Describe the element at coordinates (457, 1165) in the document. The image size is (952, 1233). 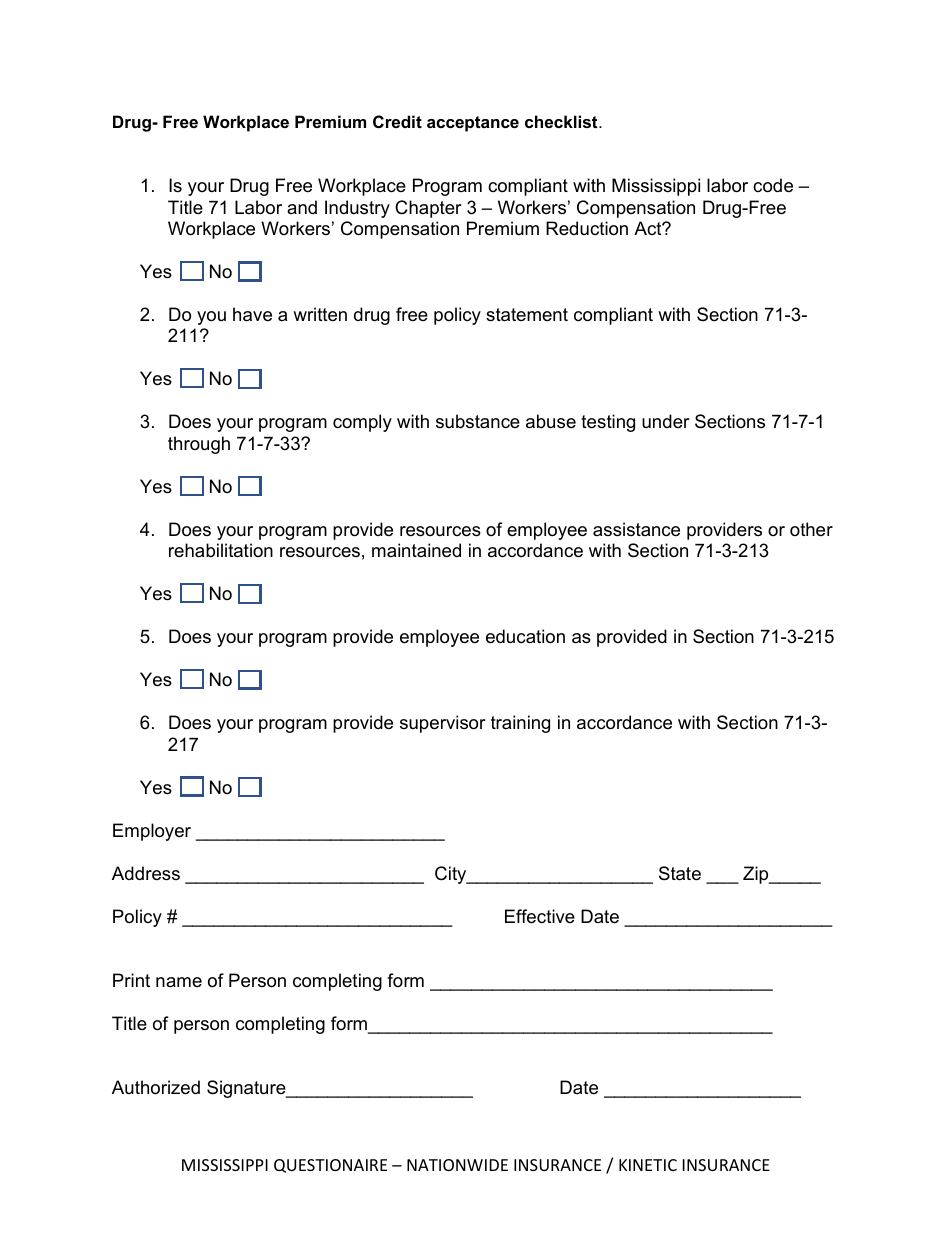
I see `NATIONWIDE` at that location.
